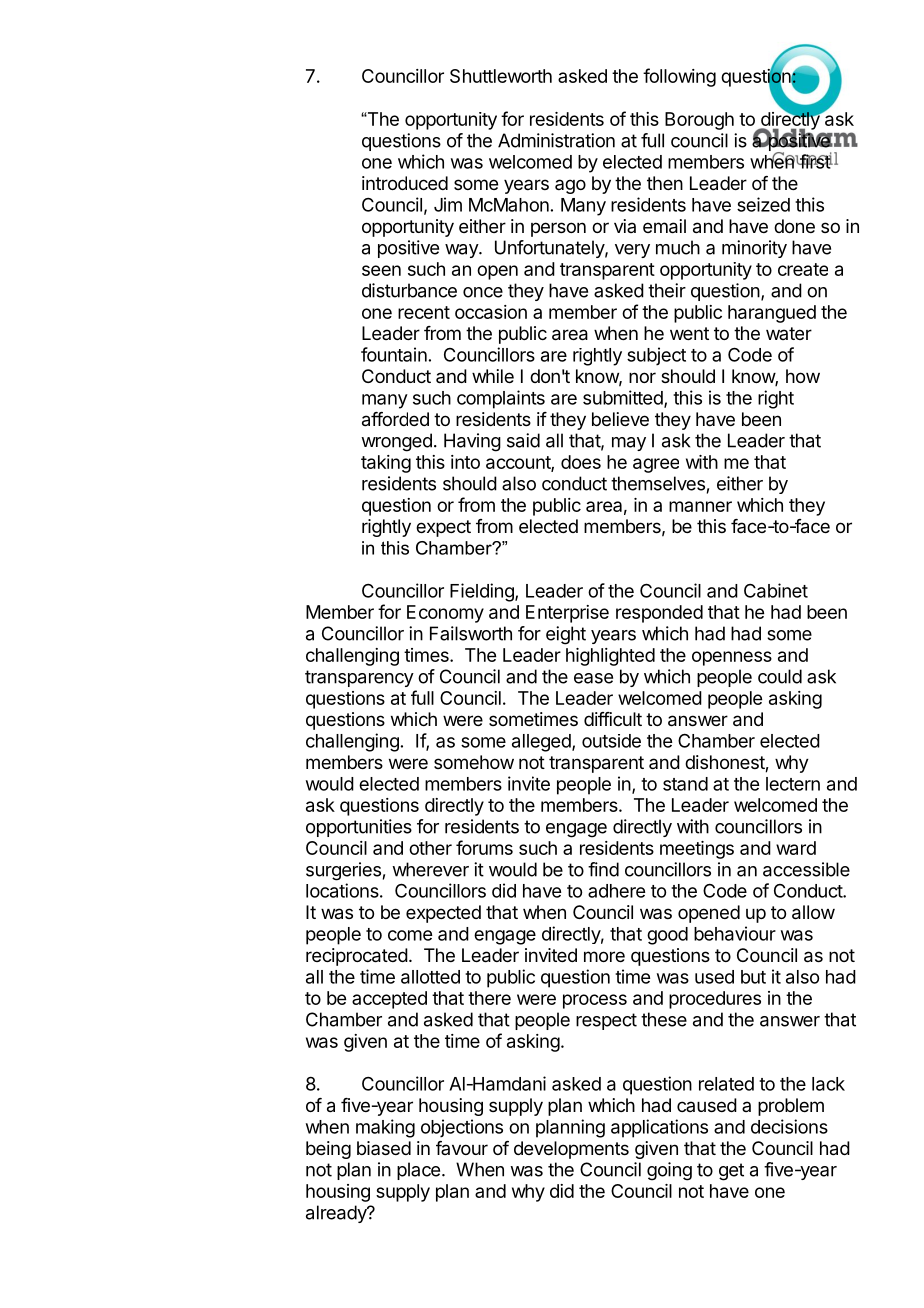 The height and width of the document is (1308, 924). What do you see at coordinates (556, 140) in the document?
I see `Administration` at bounding box center [556, 140].
